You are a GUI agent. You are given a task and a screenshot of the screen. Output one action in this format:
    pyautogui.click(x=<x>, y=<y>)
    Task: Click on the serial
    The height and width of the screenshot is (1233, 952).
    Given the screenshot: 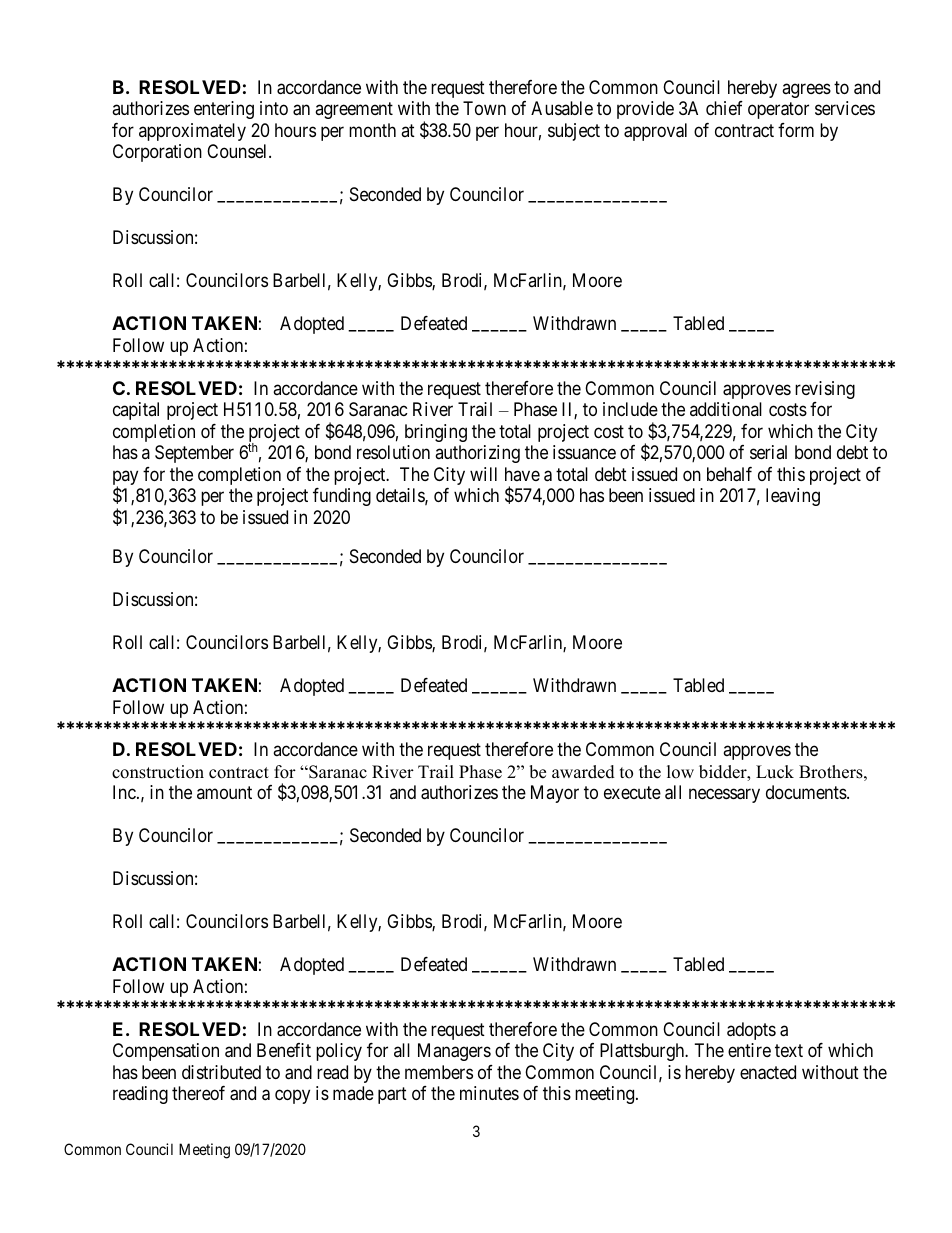 What is the action you would take?
    pyautogui.click(x=768, y=452)
